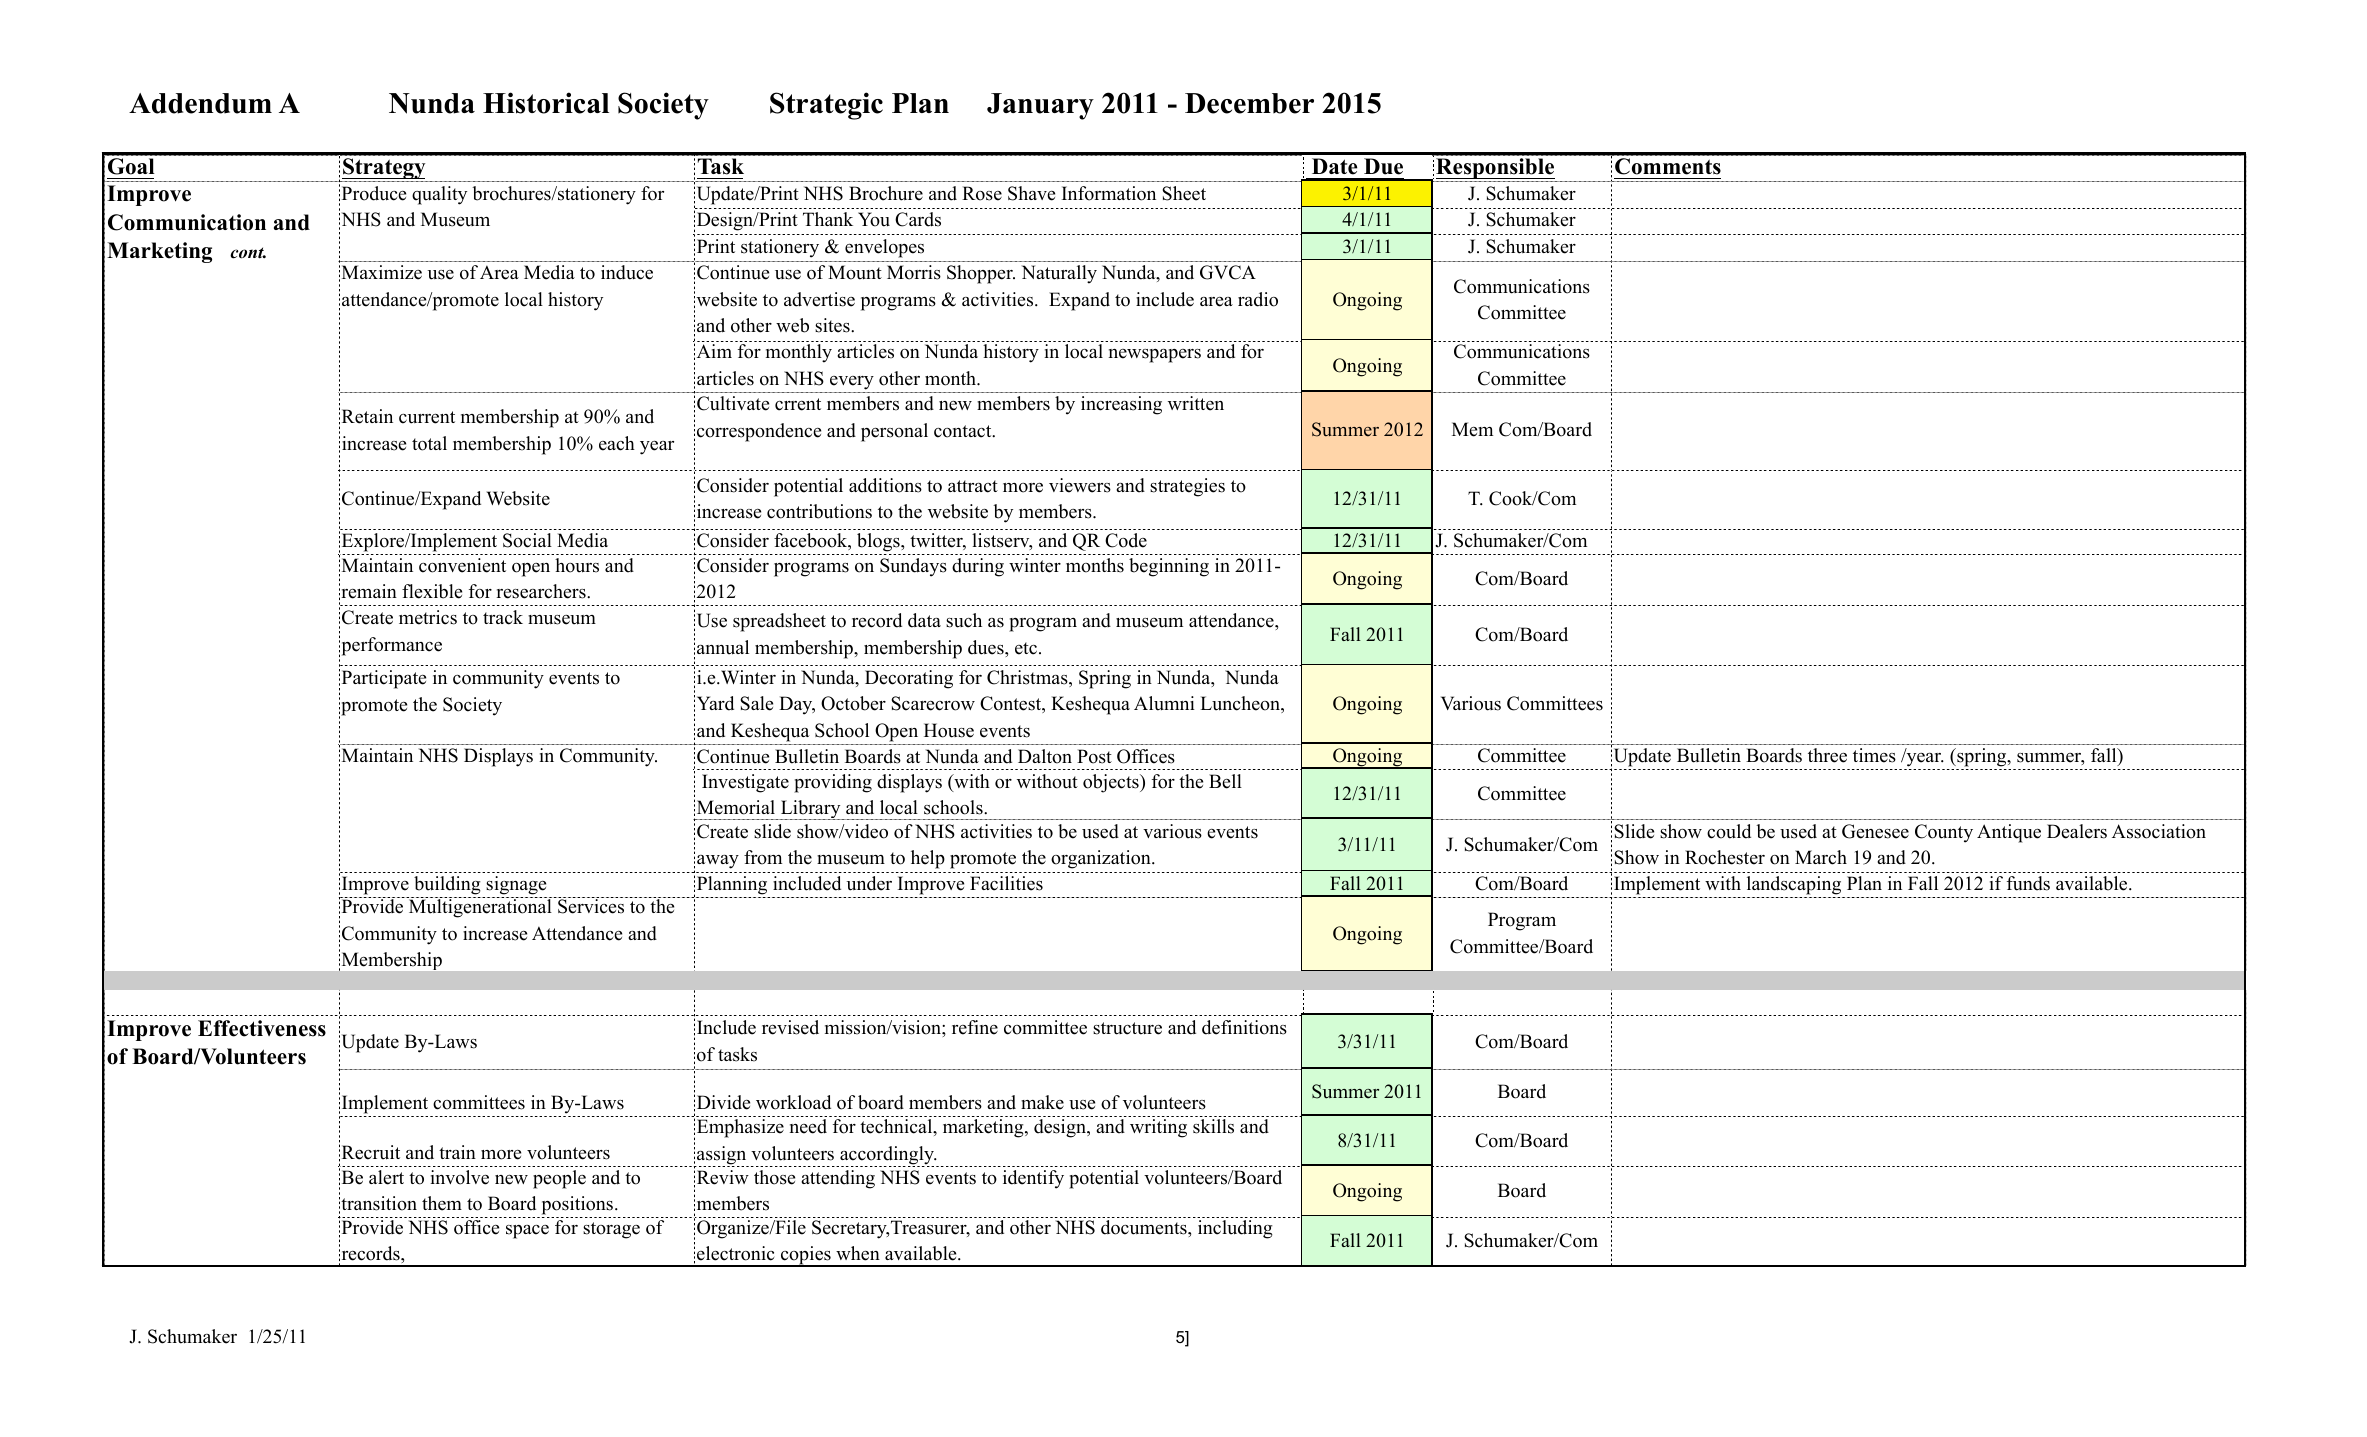  I want to click on times, so click(1874, 755).
